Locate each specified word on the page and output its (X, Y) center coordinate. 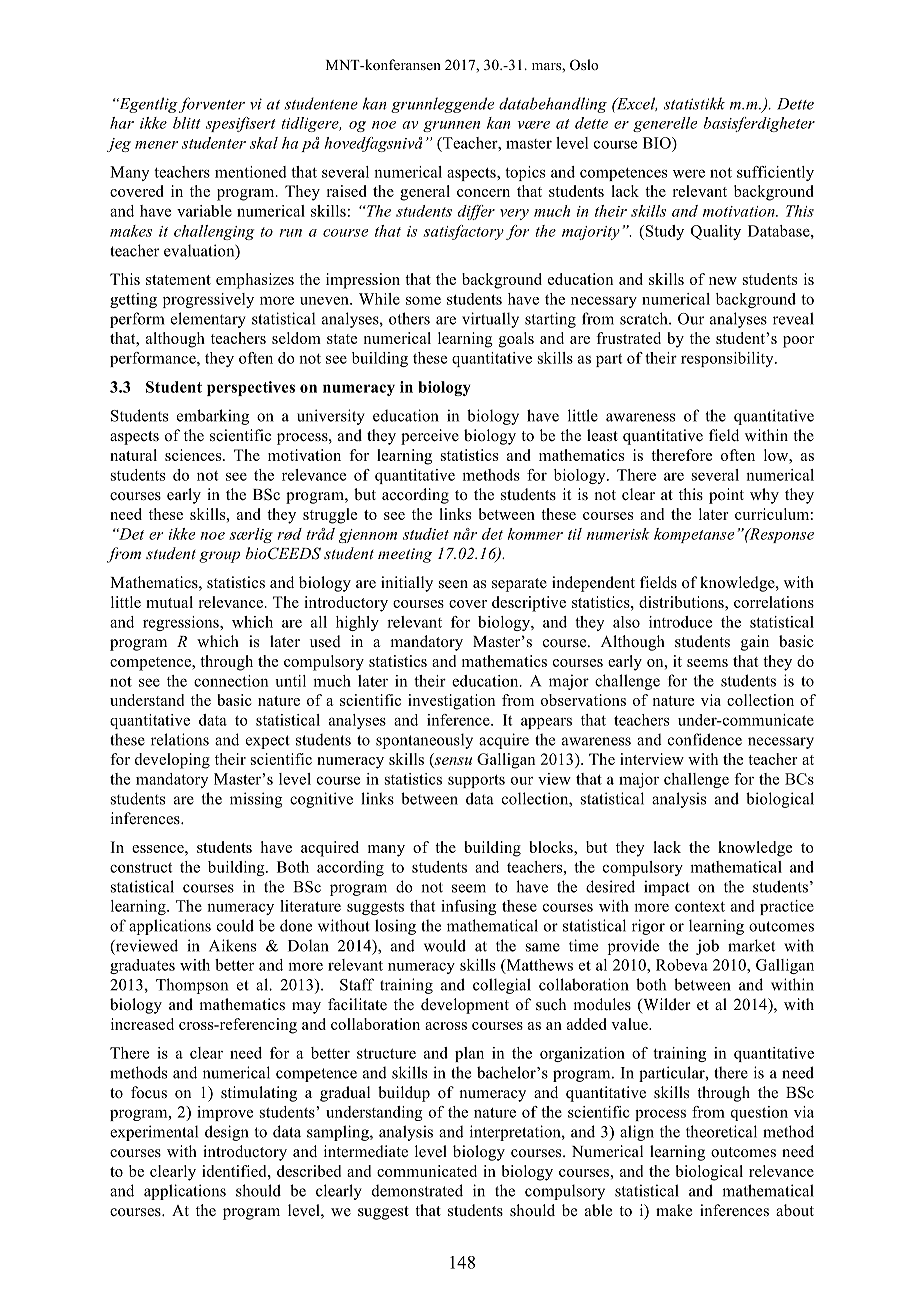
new (723, 281)
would (445, 945)
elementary (208, 320)
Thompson (192, 986)
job (707, 947)
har (122, 123)
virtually (490, 320)
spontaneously (424, 741)
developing (172, 761)
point (726, 496)
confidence (705, 739)
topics (525, 173)
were (689, 173)
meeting (405, 555)
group (219, 557)
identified (235, 1171)
